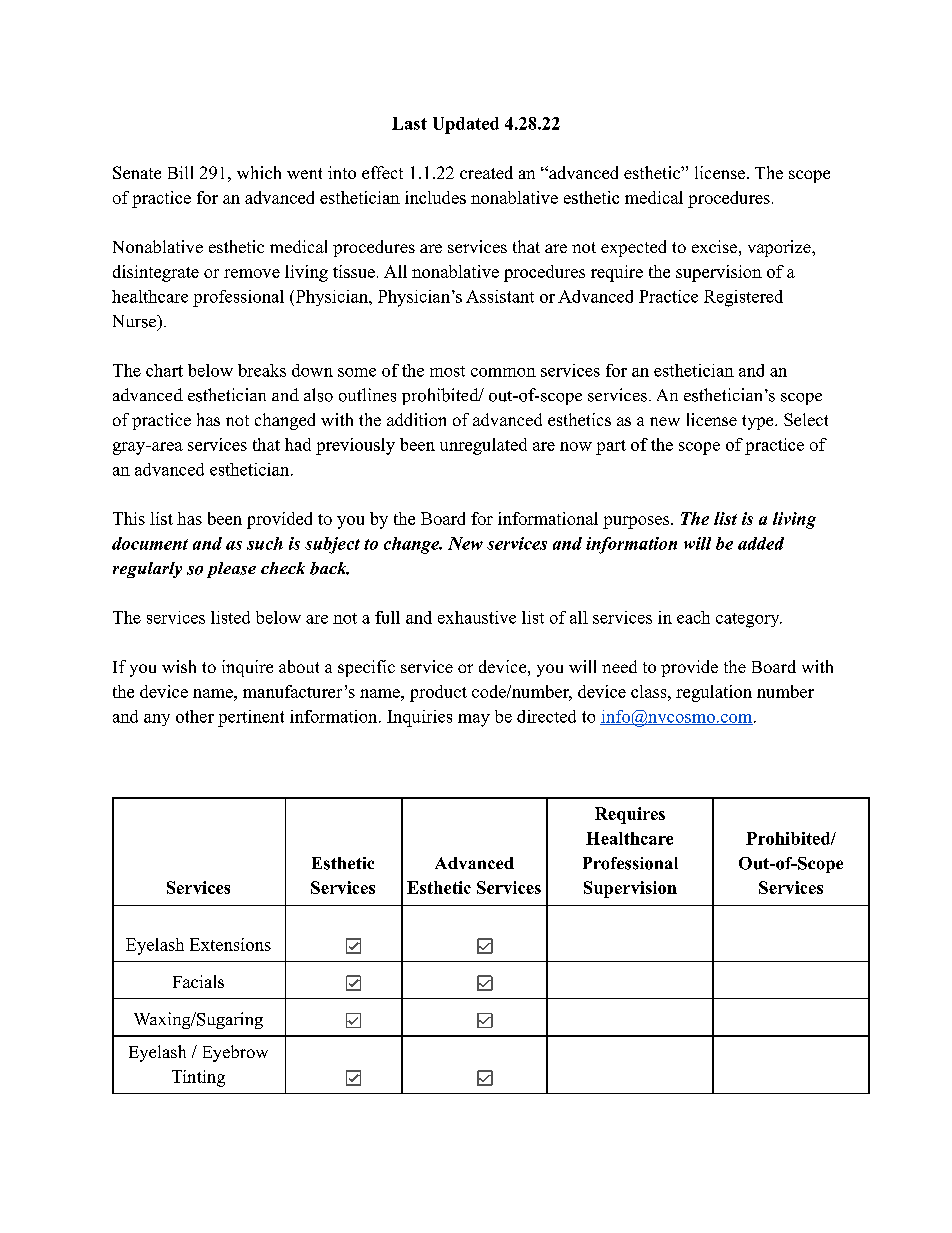 The height and width of the screenshot is (1233, 952). I want to click on regulation, so click(714, 693).
